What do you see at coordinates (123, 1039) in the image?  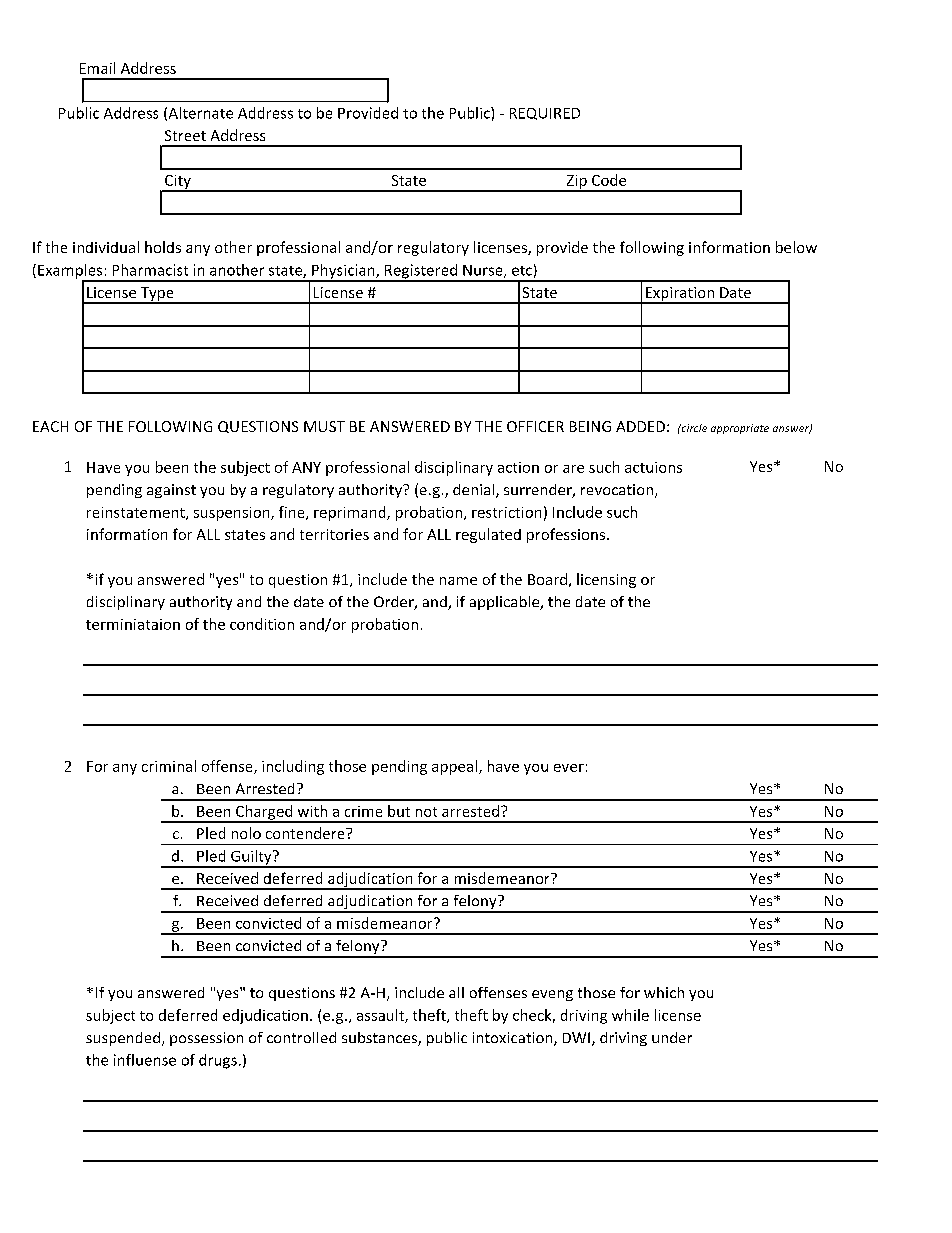 I see `suspended` at bounding box center [123, 1039].
